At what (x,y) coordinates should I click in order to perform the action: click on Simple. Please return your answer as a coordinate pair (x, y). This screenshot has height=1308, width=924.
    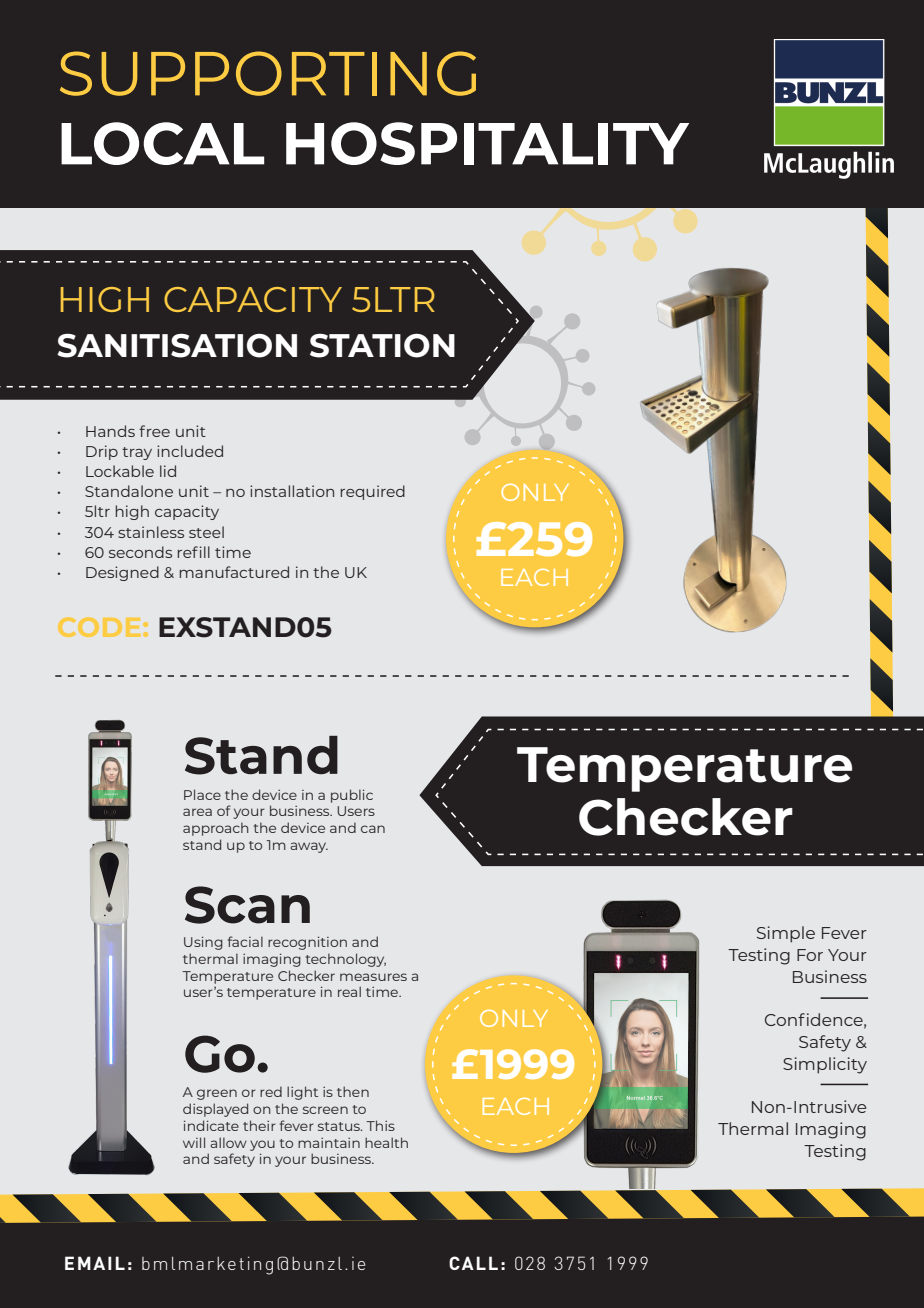
    Looking at the image, I should click on (786, 934).
